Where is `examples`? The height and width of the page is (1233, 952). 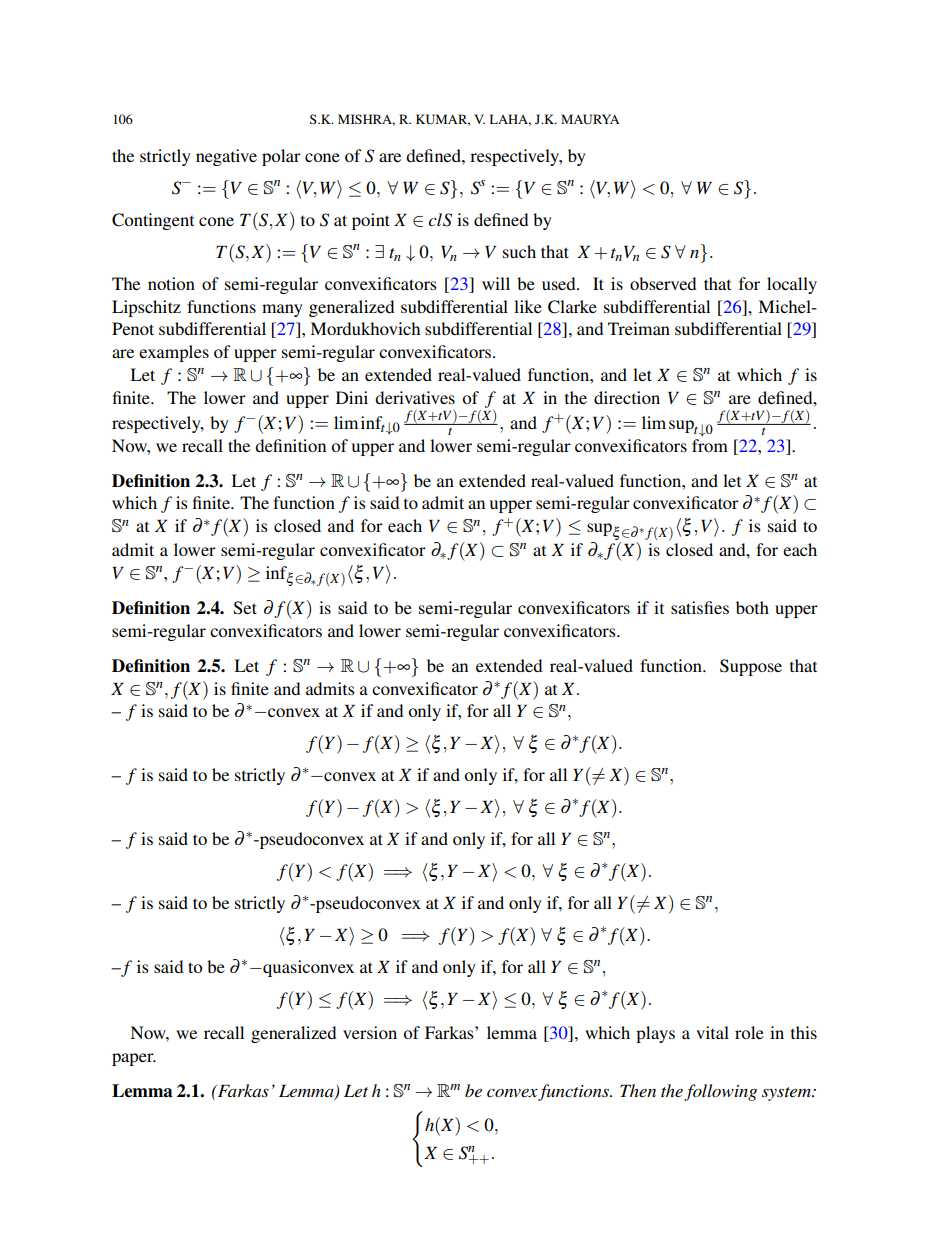
examples is located at coordinates (174, 353).
